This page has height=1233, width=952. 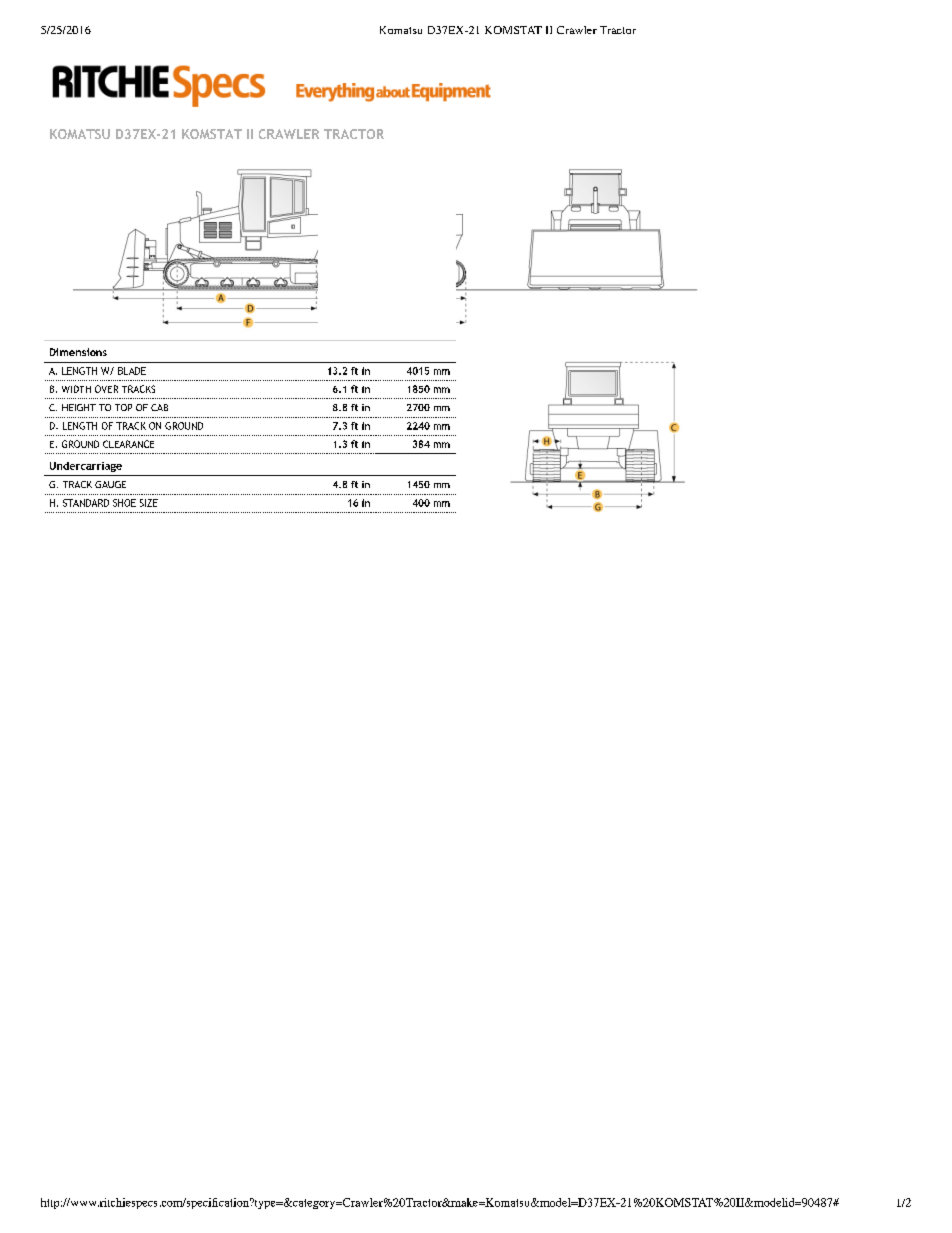 What do you see at coordinates (159, 407) in the page?
I see `CAB` at bounding box center [159, 407].
